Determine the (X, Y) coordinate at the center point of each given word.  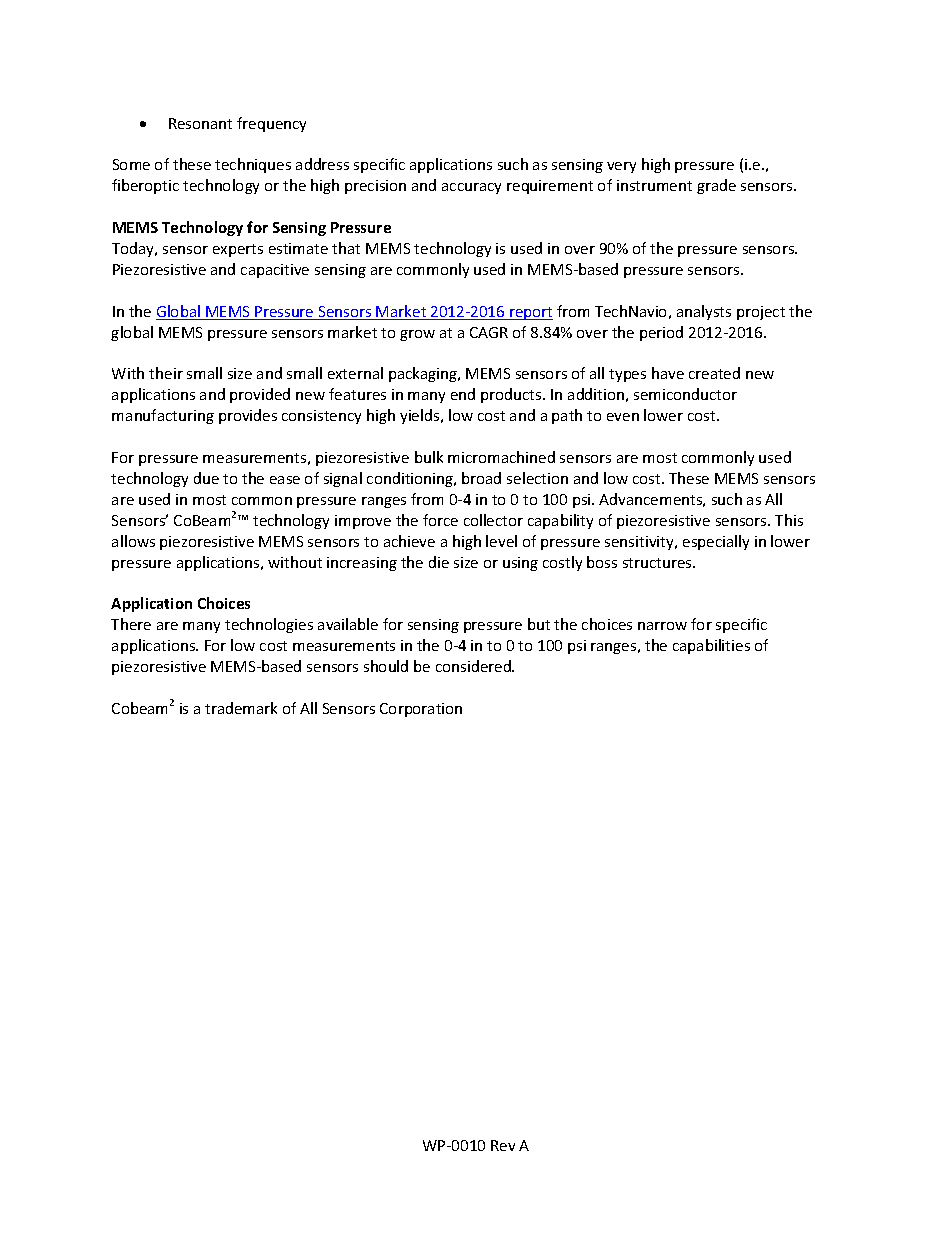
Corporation (421, 710)
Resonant (200, 123)
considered (474, 666)
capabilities (711, 646)
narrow (662, 626)
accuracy (471, 188)
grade (716, 186)
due (206, 478)
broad (481, 478)
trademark (241, 708)
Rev (503, 1145)
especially (716, 542)
